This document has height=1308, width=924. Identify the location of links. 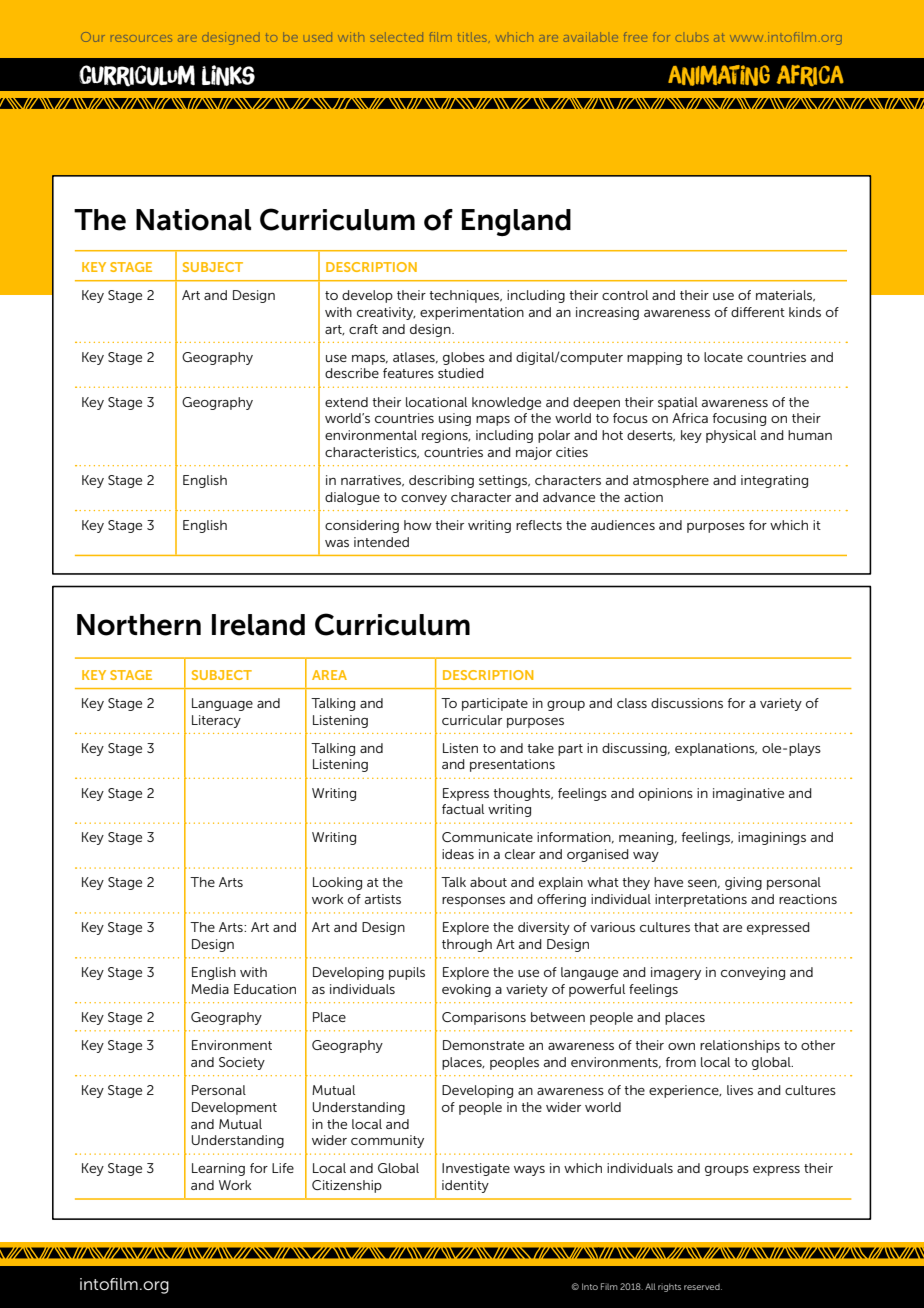
(228, 75).
